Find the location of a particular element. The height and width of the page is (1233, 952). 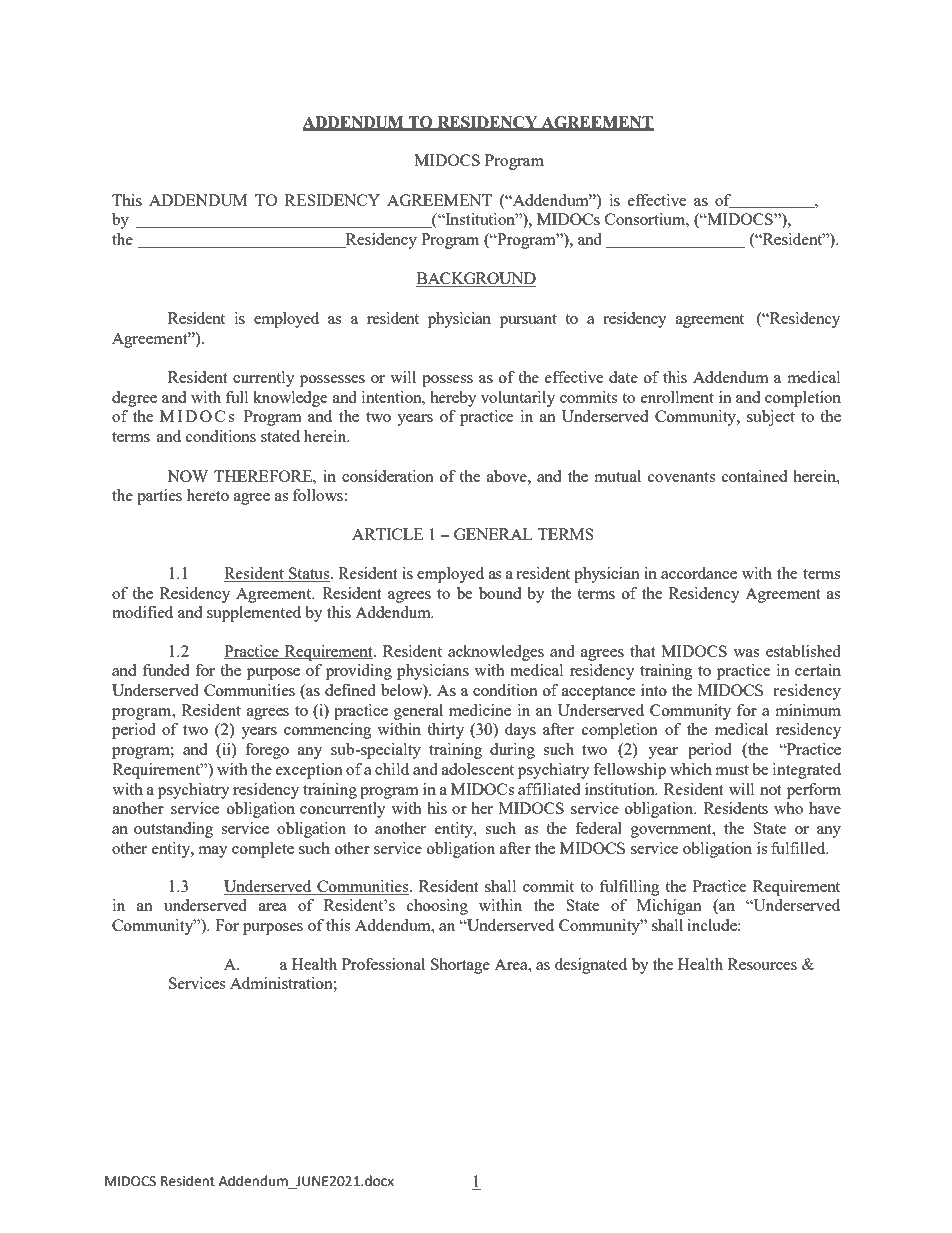

bound is located at coordinates (500, 593).
